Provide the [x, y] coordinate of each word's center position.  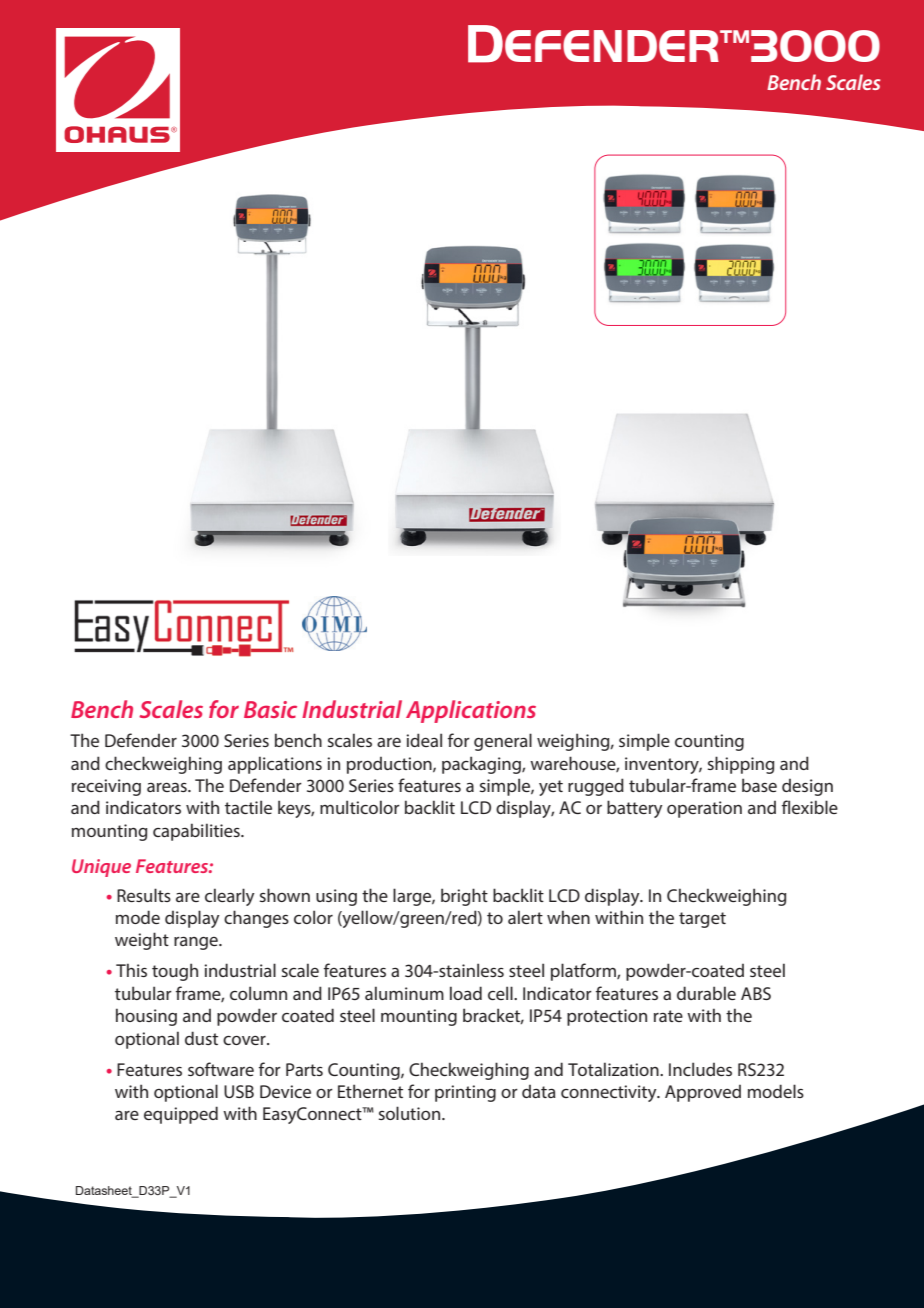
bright [464, 897]
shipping [741, 765]
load [466, 993]
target [702, 920]
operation [704, 809]
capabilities [197, 832]
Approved [703, 1093]
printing [465, 1093]
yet [551, 788]
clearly [230, 897]
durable [706, 993]
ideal [424, 740]
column [258, 993]
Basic [270, 709]
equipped [181, 1115]
